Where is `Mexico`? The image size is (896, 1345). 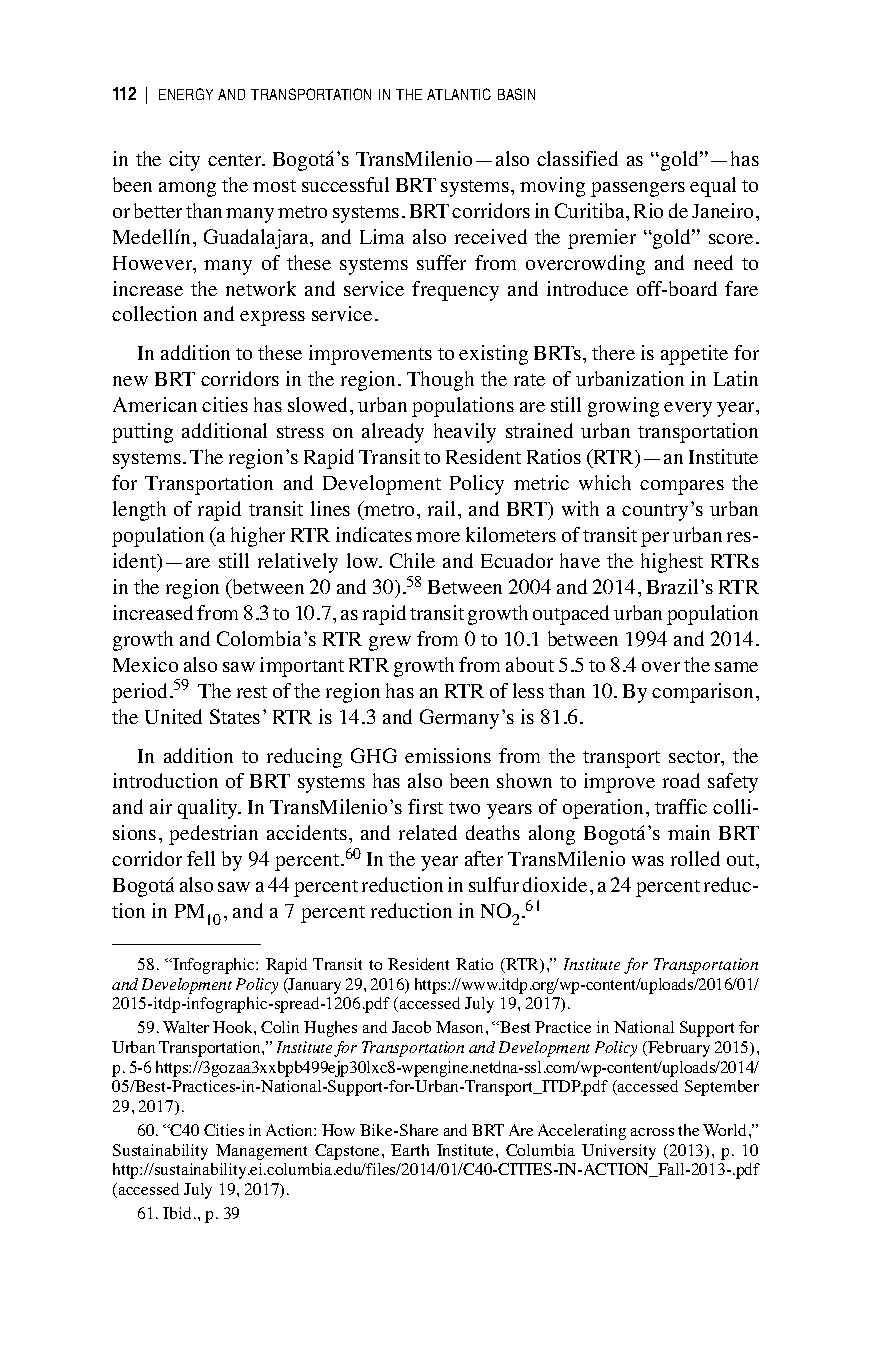 Mexico is located at coordinates (145, 664).
